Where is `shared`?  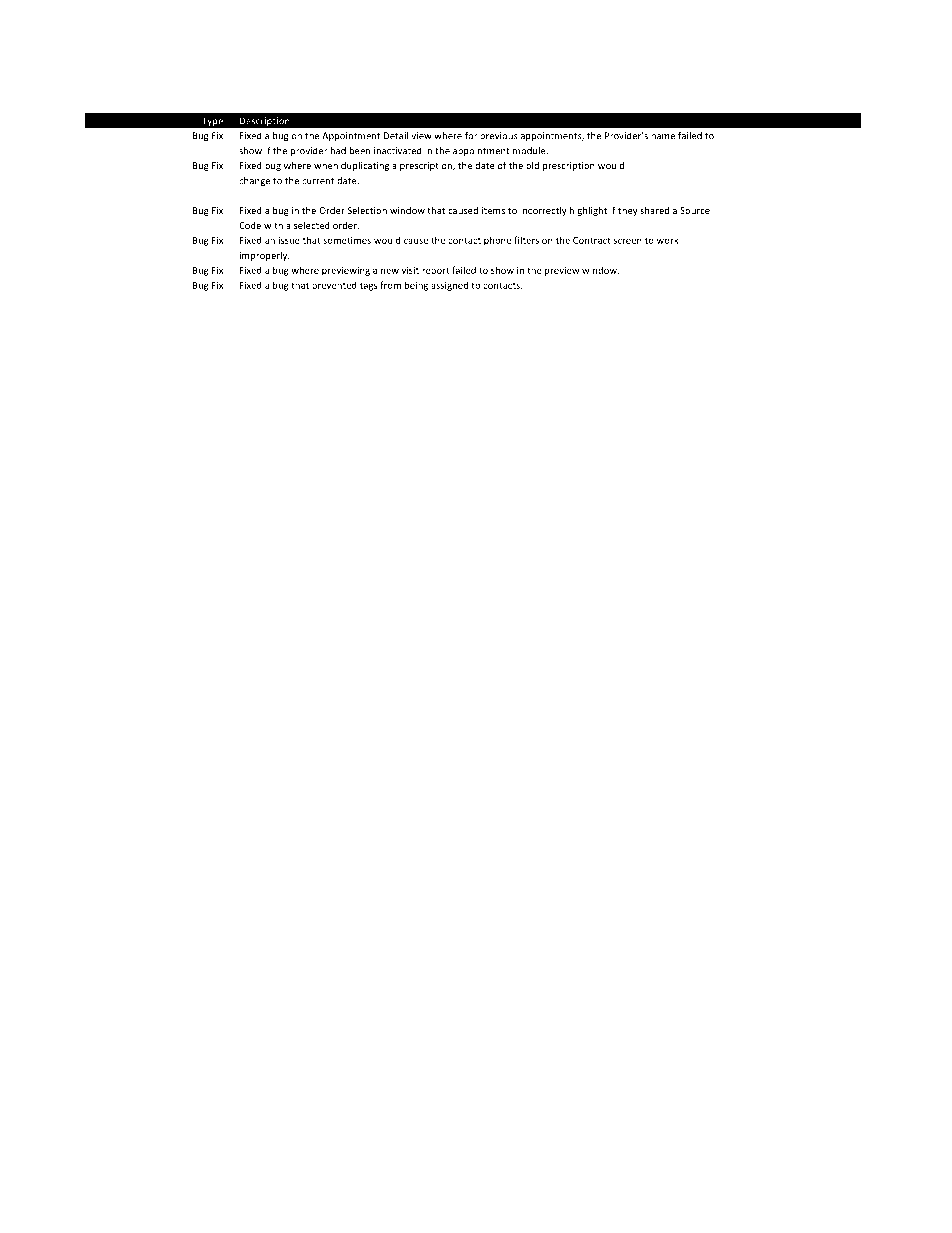 shared is located at coordinates (654, 210).
